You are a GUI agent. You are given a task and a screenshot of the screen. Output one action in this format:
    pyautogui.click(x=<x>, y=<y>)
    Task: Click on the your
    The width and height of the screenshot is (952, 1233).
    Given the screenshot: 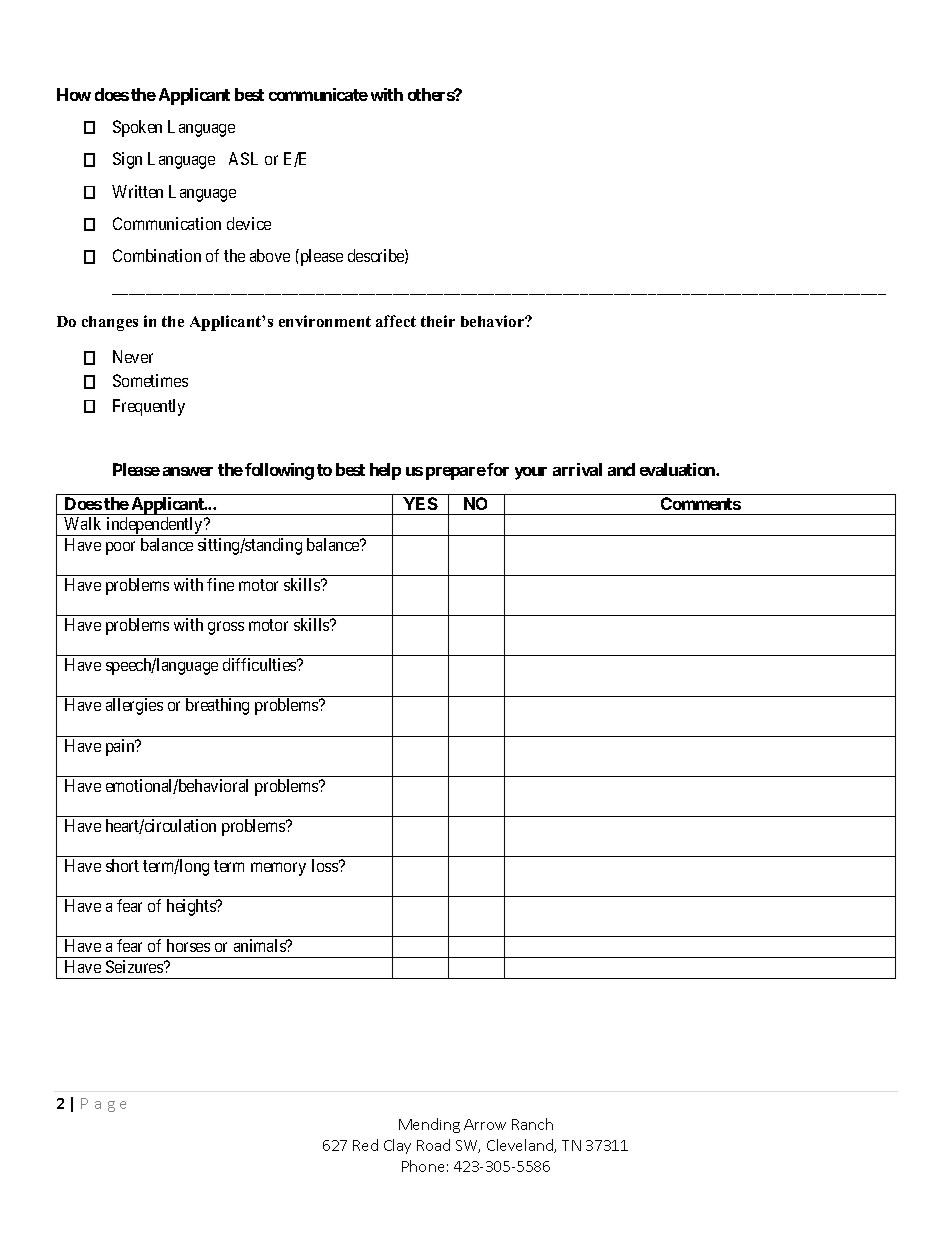 What is the action you would take?
    pyautogui.click(x=531, y=473)
